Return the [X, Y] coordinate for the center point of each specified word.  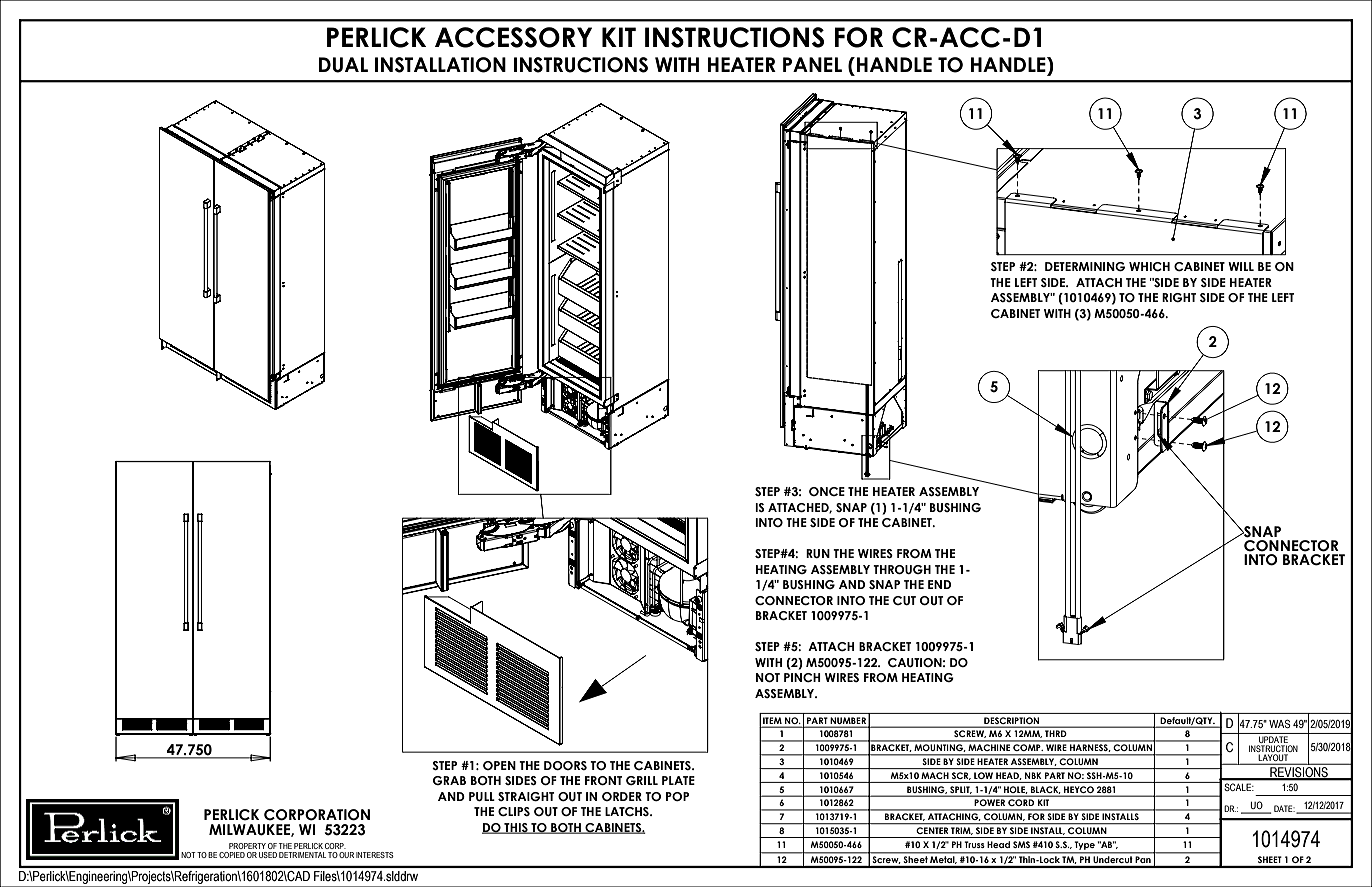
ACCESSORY [513, 37]
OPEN [499, 765]
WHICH [1149, 266]
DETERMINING [1085, 266]
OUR [346, 855]
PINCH [802, 677]
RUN [818, 553]
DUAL [343, 65]
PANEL [812, 64]
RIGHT [1179, 297]
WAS [1280, 723]
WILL [1241, 266]
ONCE [827, 491]
